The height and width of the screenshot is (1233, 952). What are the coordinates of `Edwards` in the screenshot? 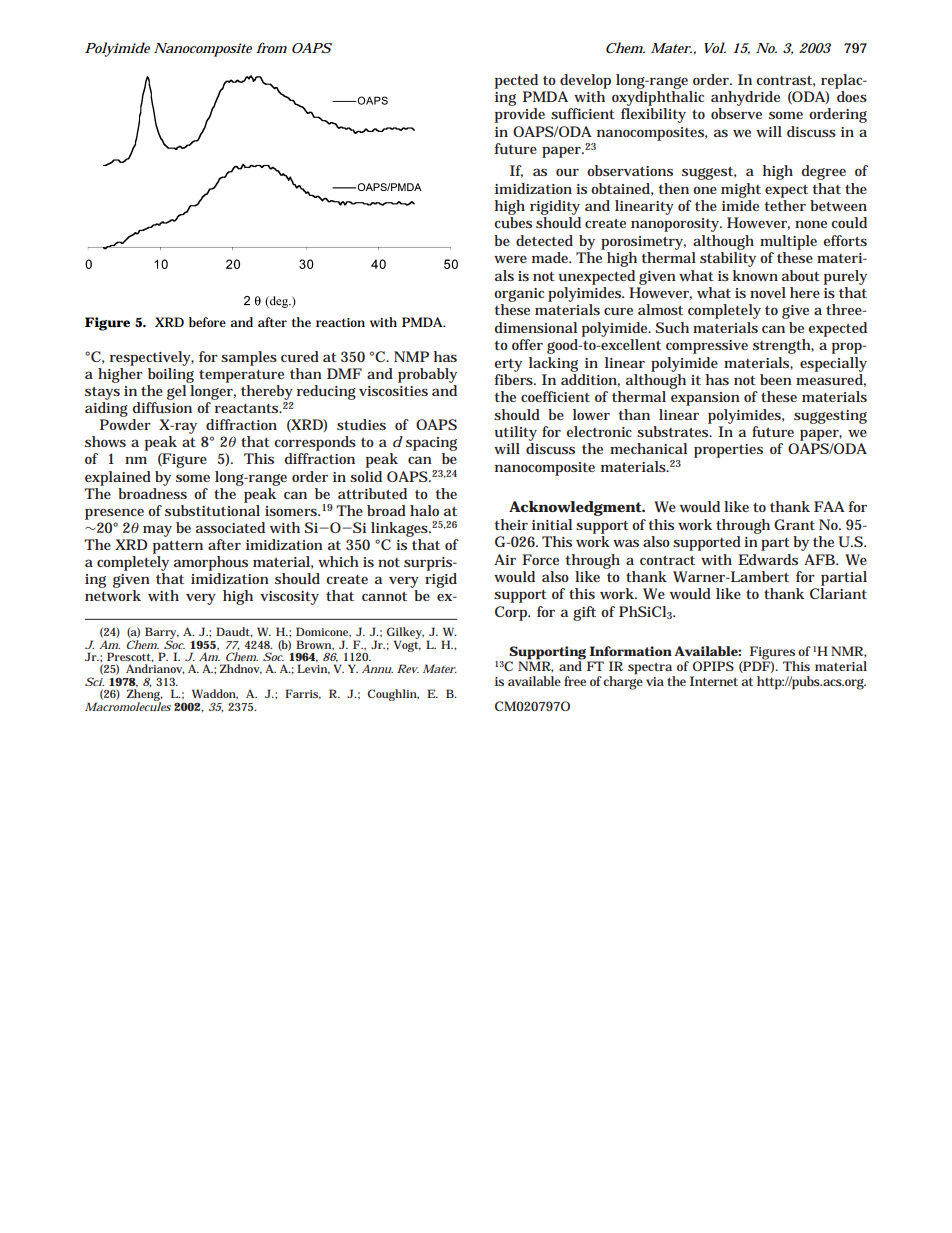 It's located at (768, 559).
